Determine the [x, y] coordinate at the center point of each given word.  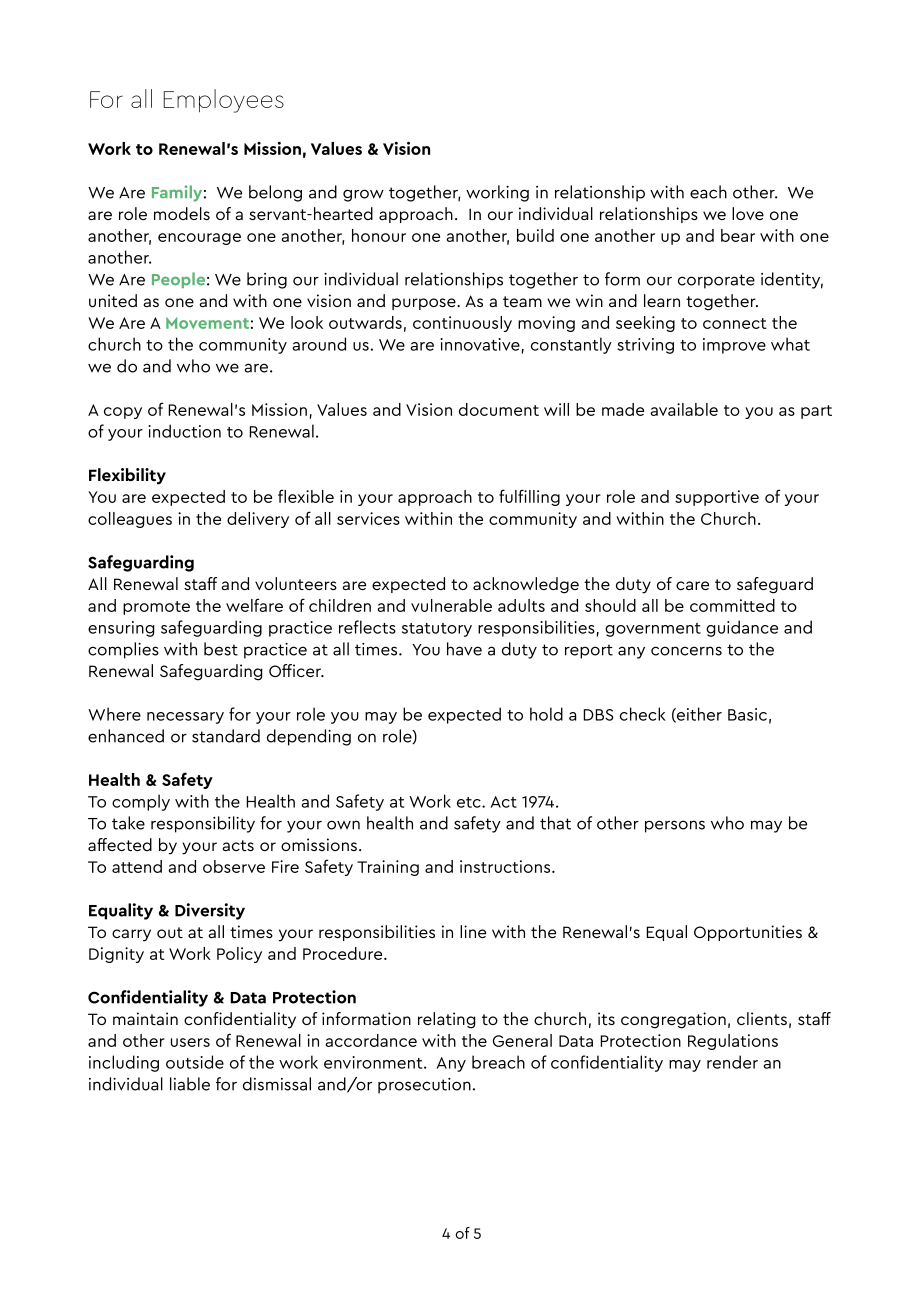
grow [363, 195]
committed [732, 605]
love [748, 213]
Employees [223, 101]
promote [156, 608]
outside [195, 1062]
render [732, 1062]
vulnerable [451, 605]
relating [447, 1020]
